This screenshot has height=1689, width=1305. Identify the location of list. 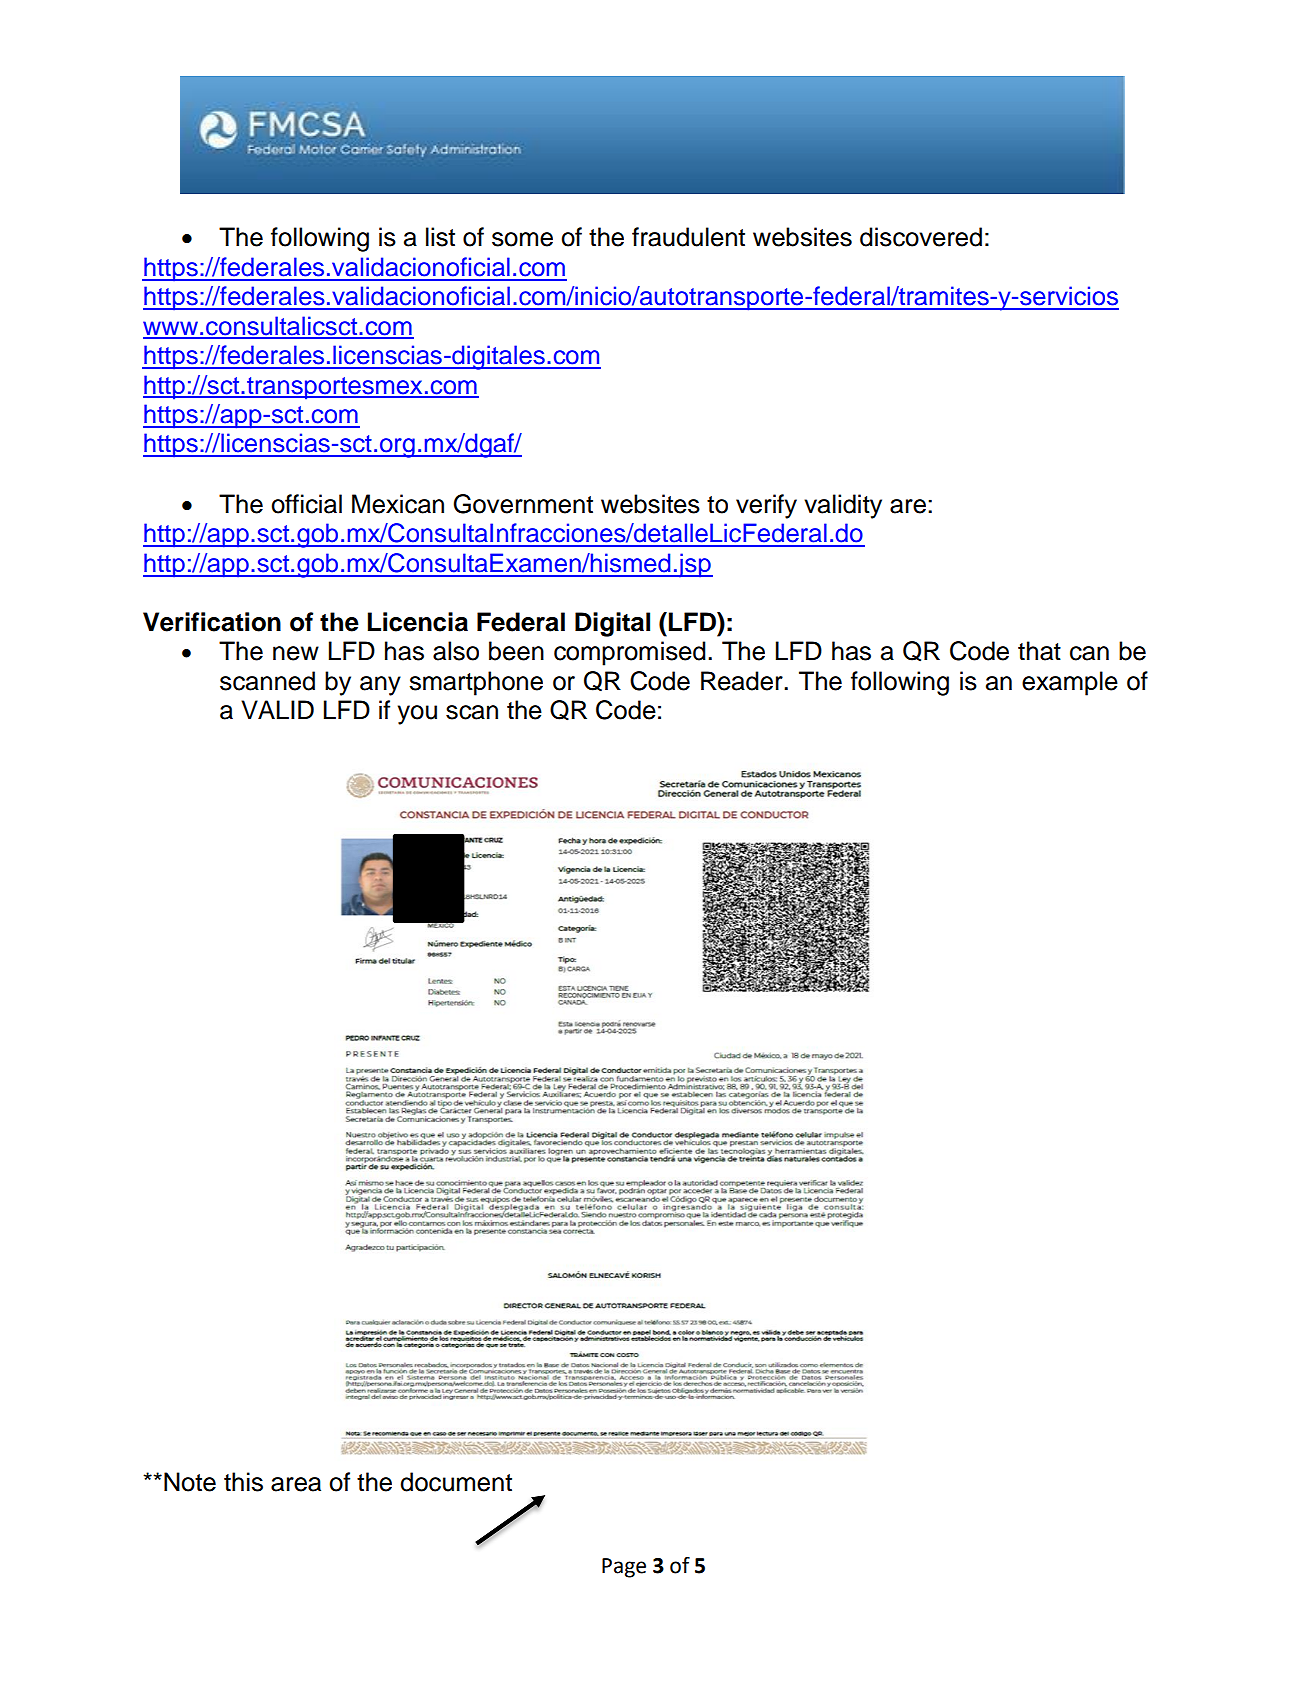
(440, 237).
